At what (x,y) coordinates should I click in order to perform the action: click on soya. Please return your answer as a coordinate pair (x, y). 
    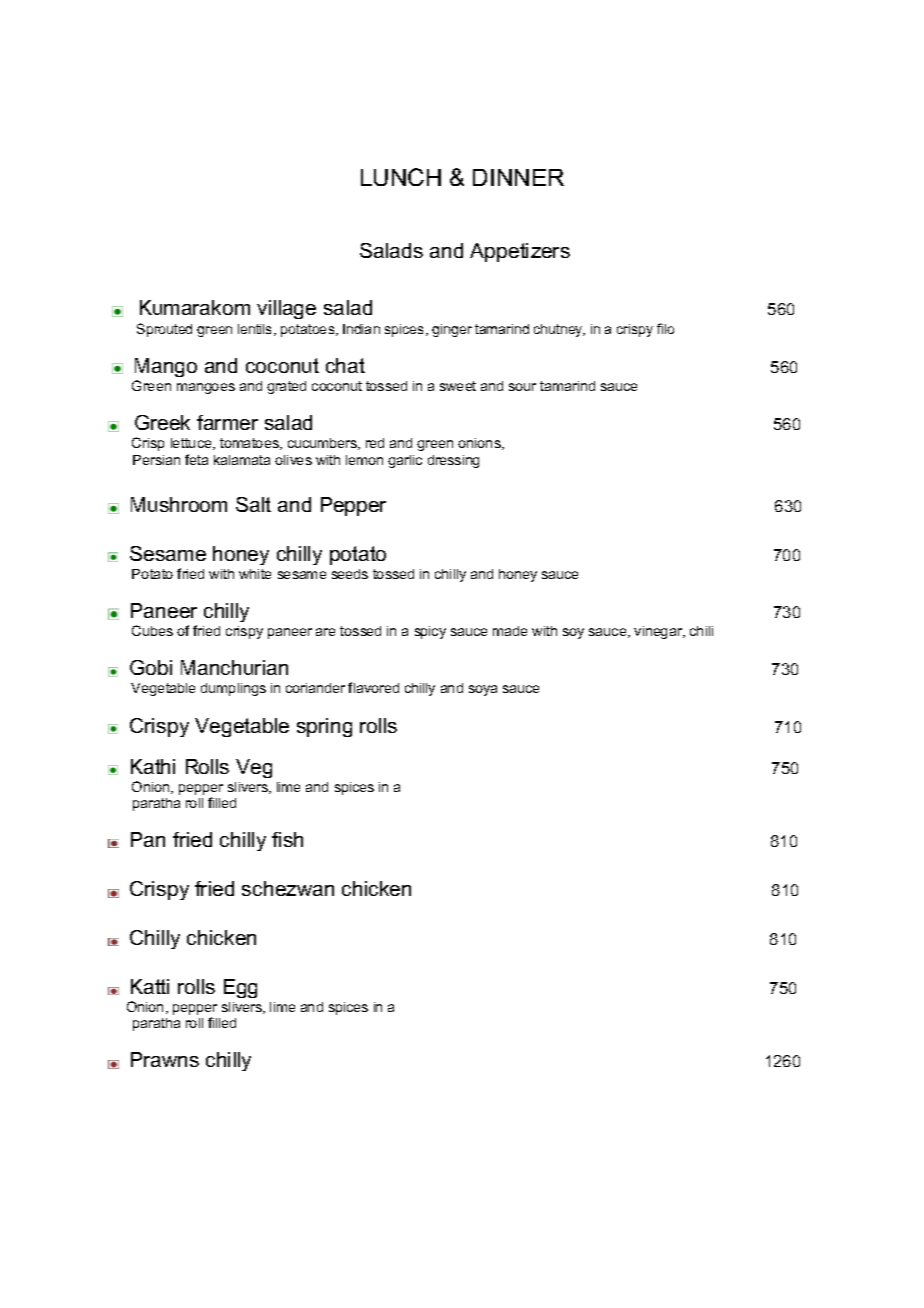
    Looking at the image, I should click on (483, 690).
